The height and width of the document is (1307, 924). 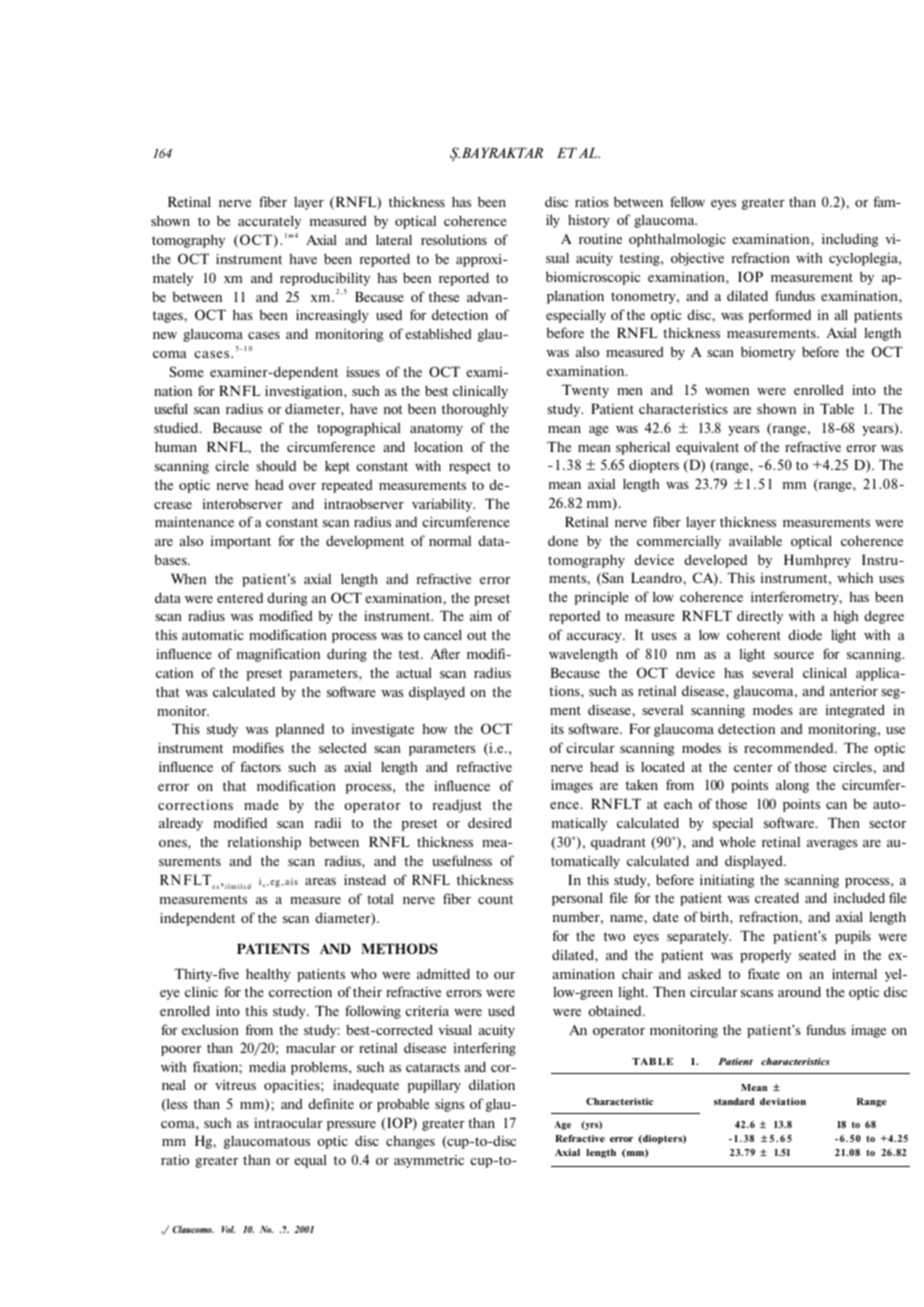 What do you see at coordinates (490, 822) in the document?
I see `desired` at bounding box center [490, 822].
